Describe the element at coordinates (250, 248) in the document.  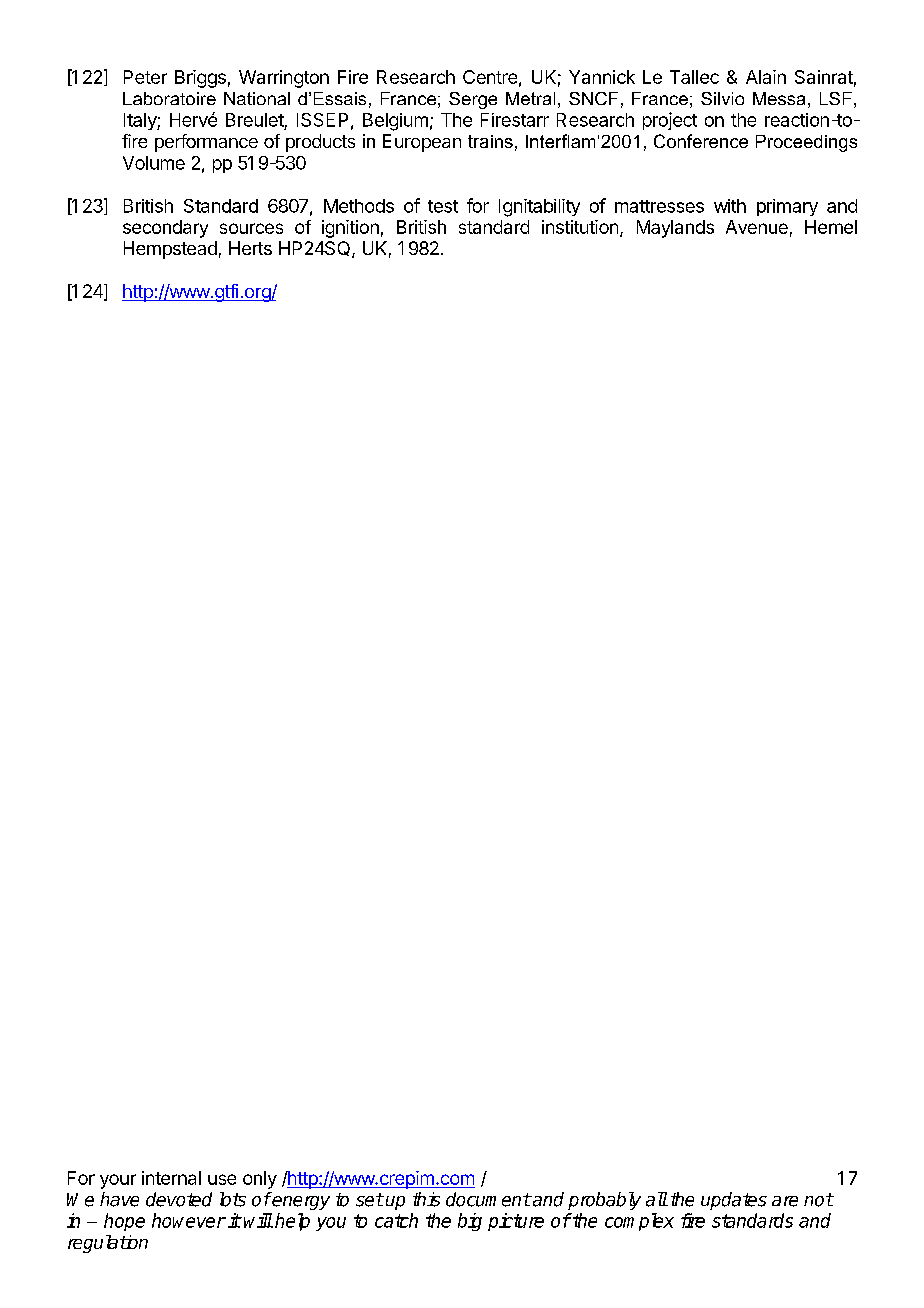
I see `Herts` at that location.
